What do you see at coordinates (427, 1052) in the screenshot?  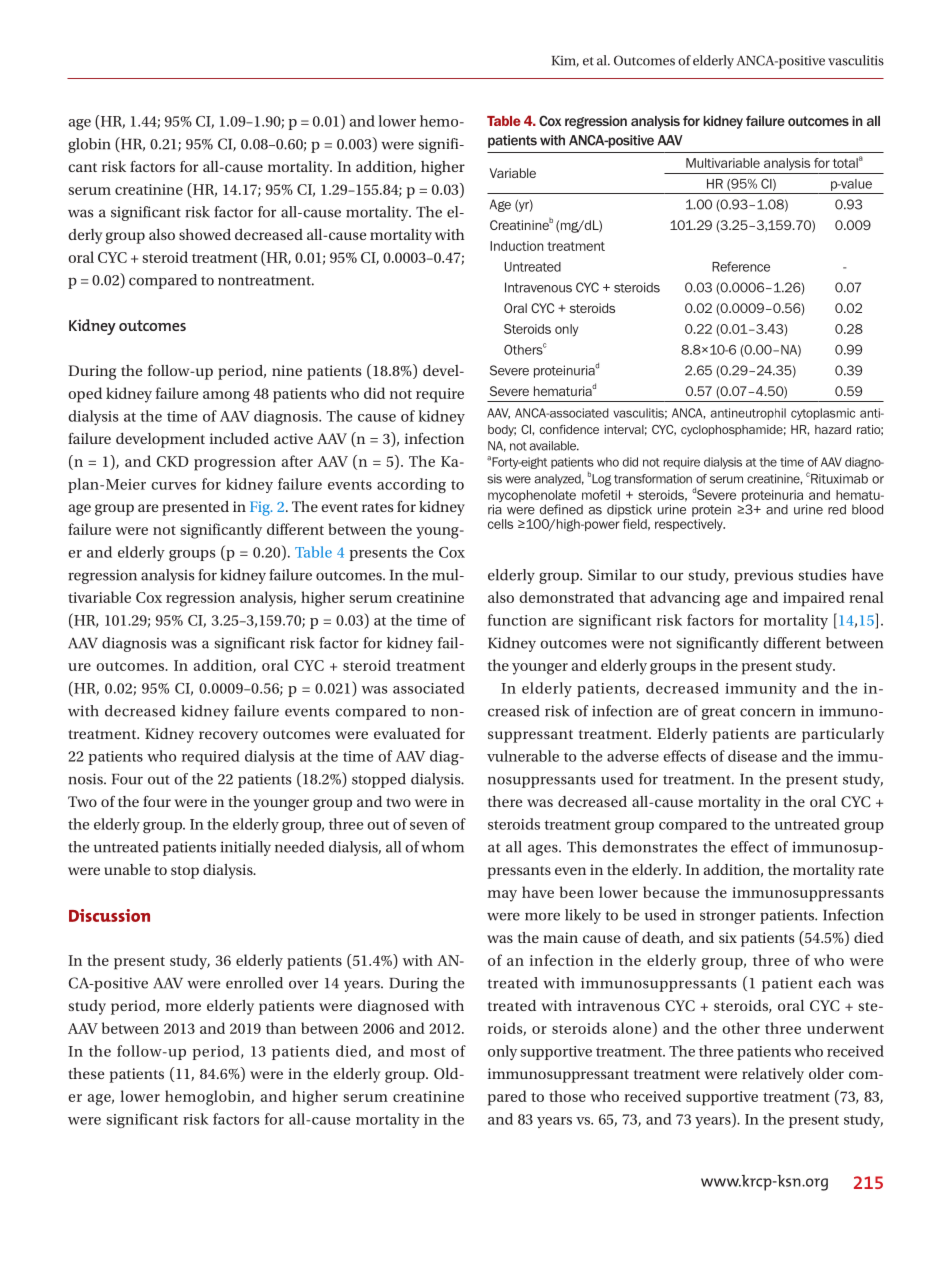 I see `most` at bounding box center [427, 1052].
